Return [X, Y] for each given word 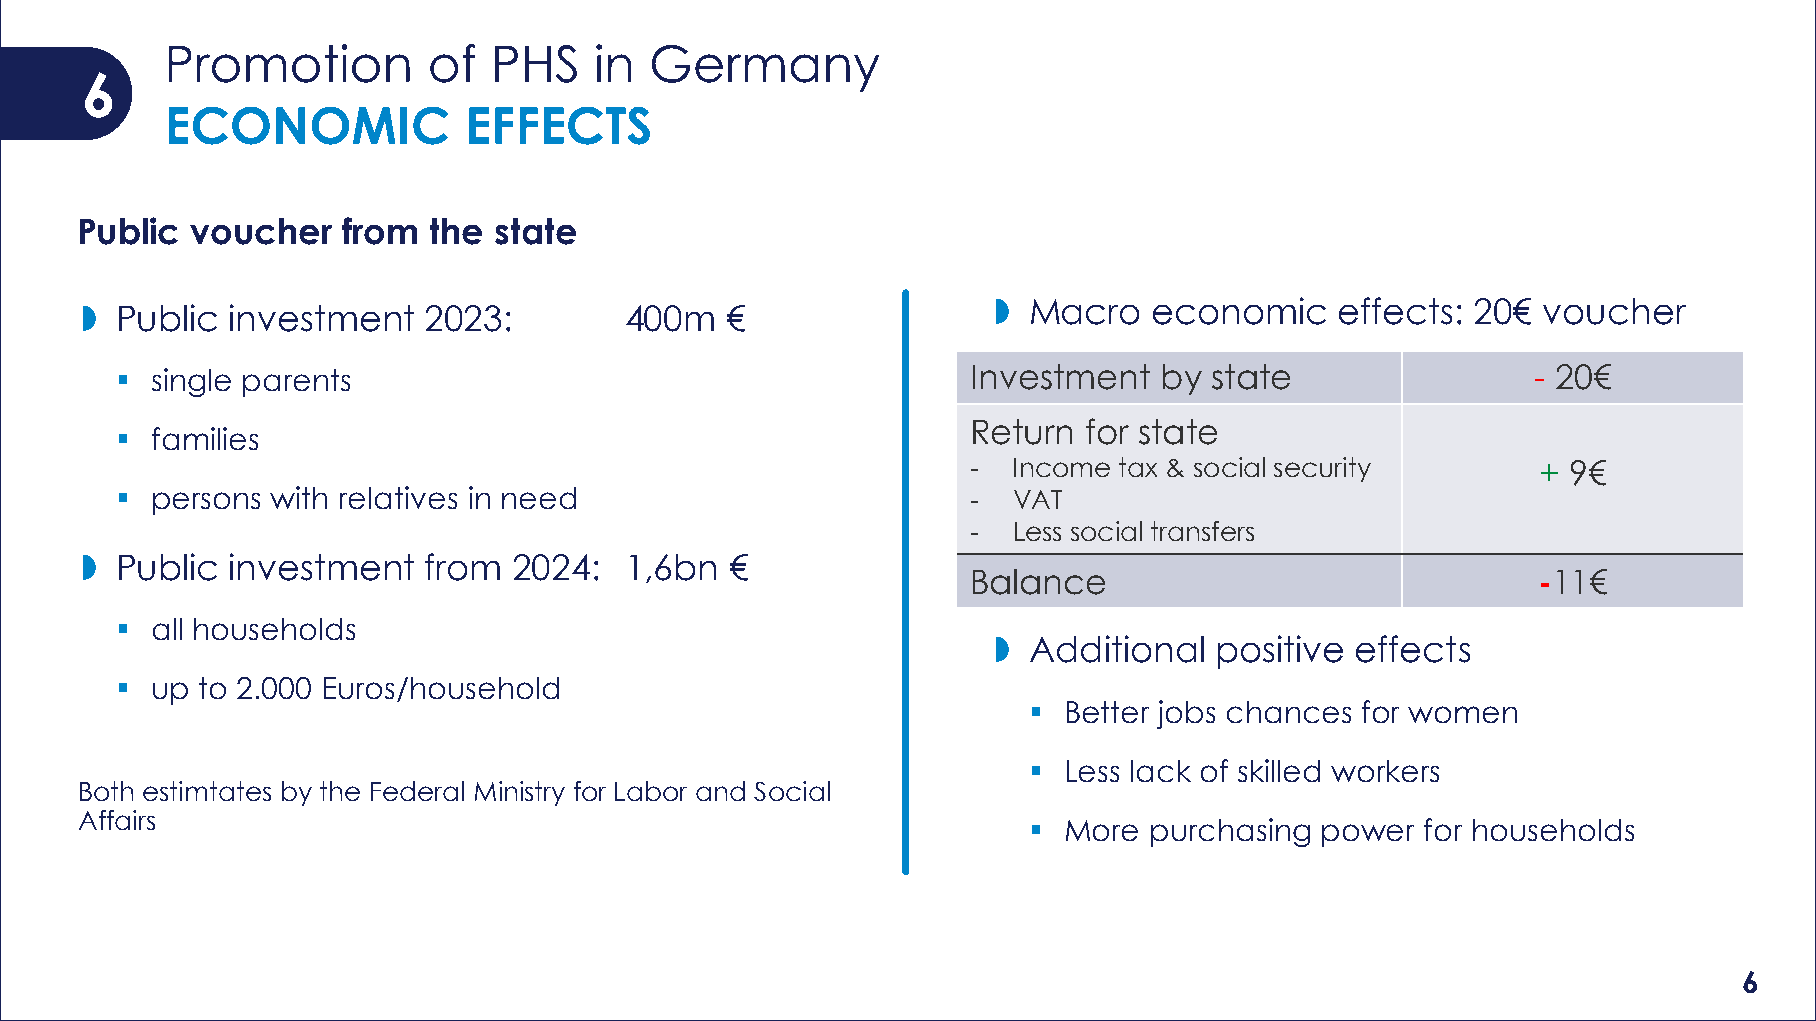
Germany [765, 68]
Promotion [289, 63]
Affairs [117, 820]
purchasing [1230, 832]
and [720, 791]
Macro [1085, 312]
